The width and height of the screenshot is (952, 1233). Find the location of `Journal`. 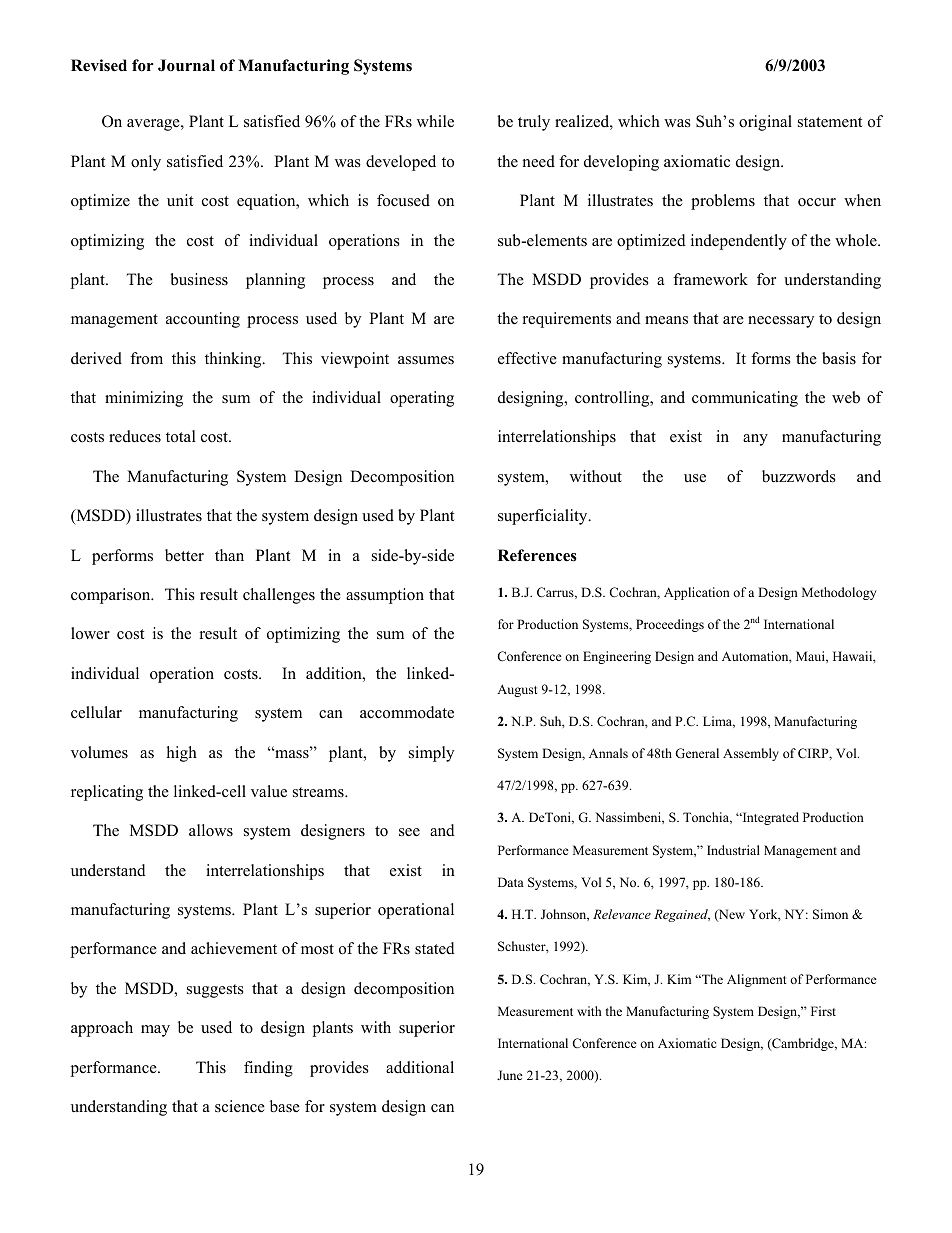

Journal is located at coordinates (186, 65).
